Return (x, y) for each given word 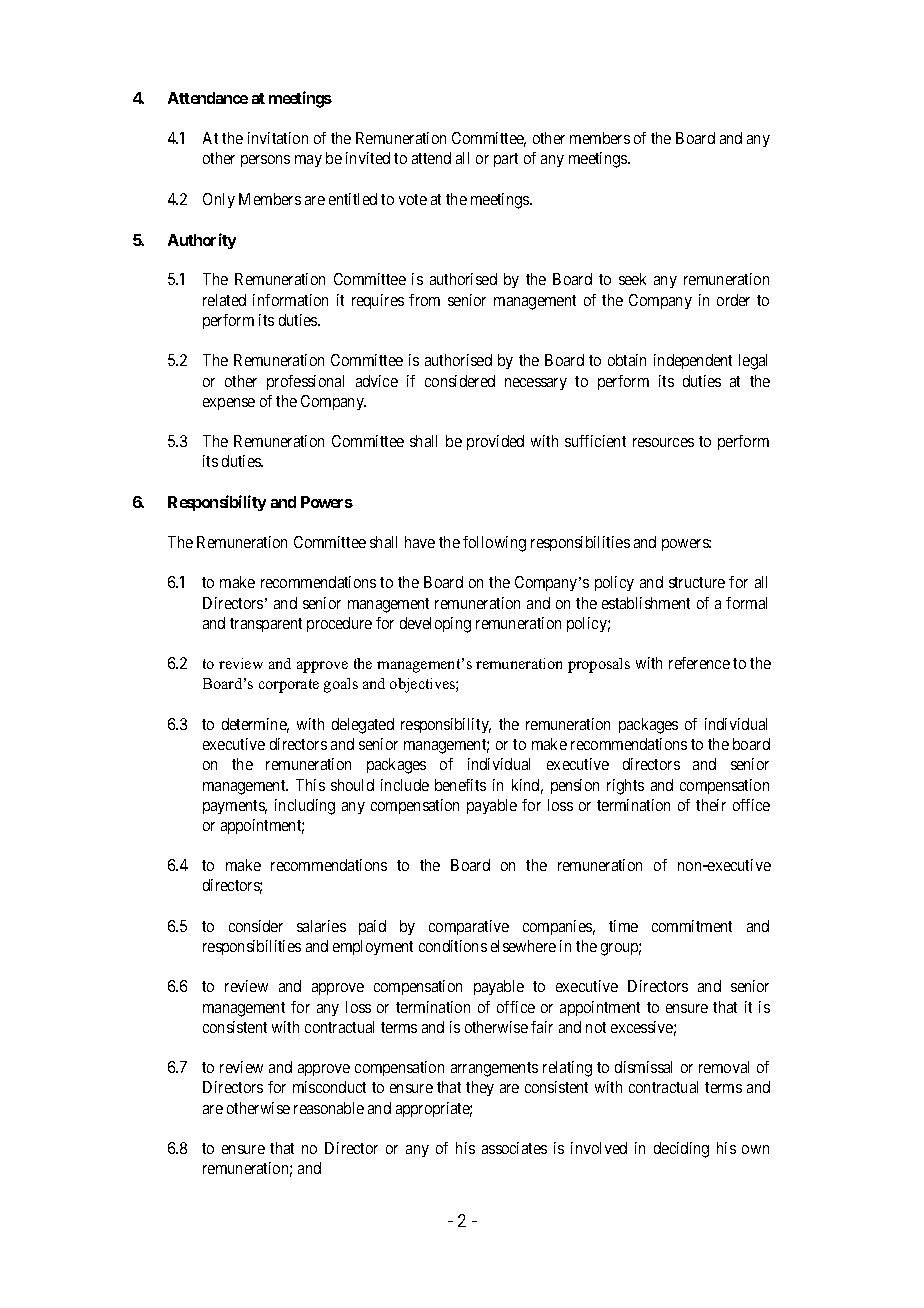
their (711, 805)
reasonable (329, 1108)
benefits (460, 785)
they (480, 1088)
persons (265, 161)
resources (663, 442)
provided (495, 442)
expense (229, 404)
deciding (681, 1150)
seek (632, 279)
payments (235, 807)
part (506, 160)
